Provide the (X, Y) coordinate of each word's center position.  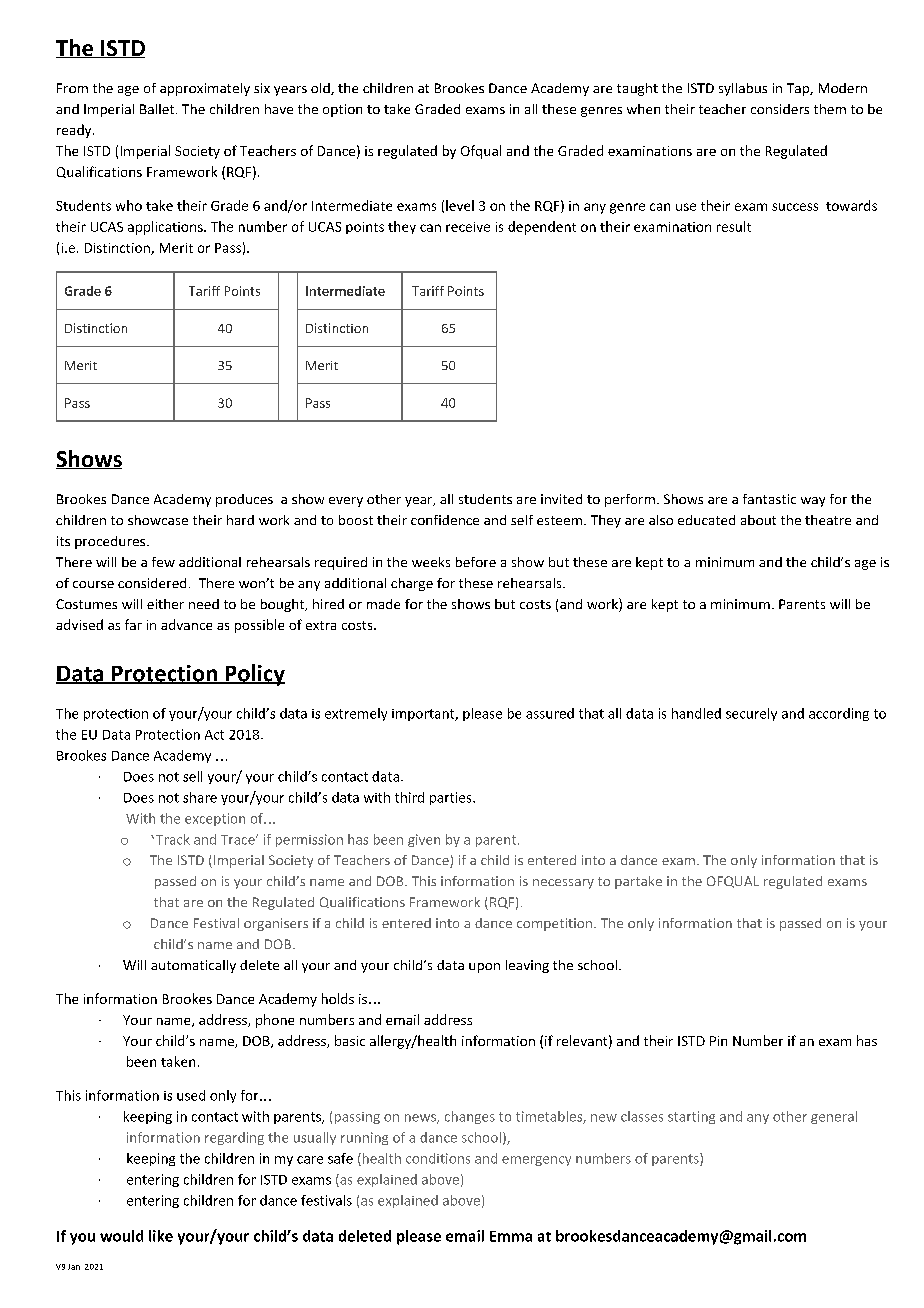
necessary (563, 884)
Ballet (158, 109)
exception (215, 819)
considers (780, 109)
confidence (445, 520)
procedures (111, 542)
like (161, 1236)
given (424, 840)
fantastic (769, 499)
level (460, 205)
